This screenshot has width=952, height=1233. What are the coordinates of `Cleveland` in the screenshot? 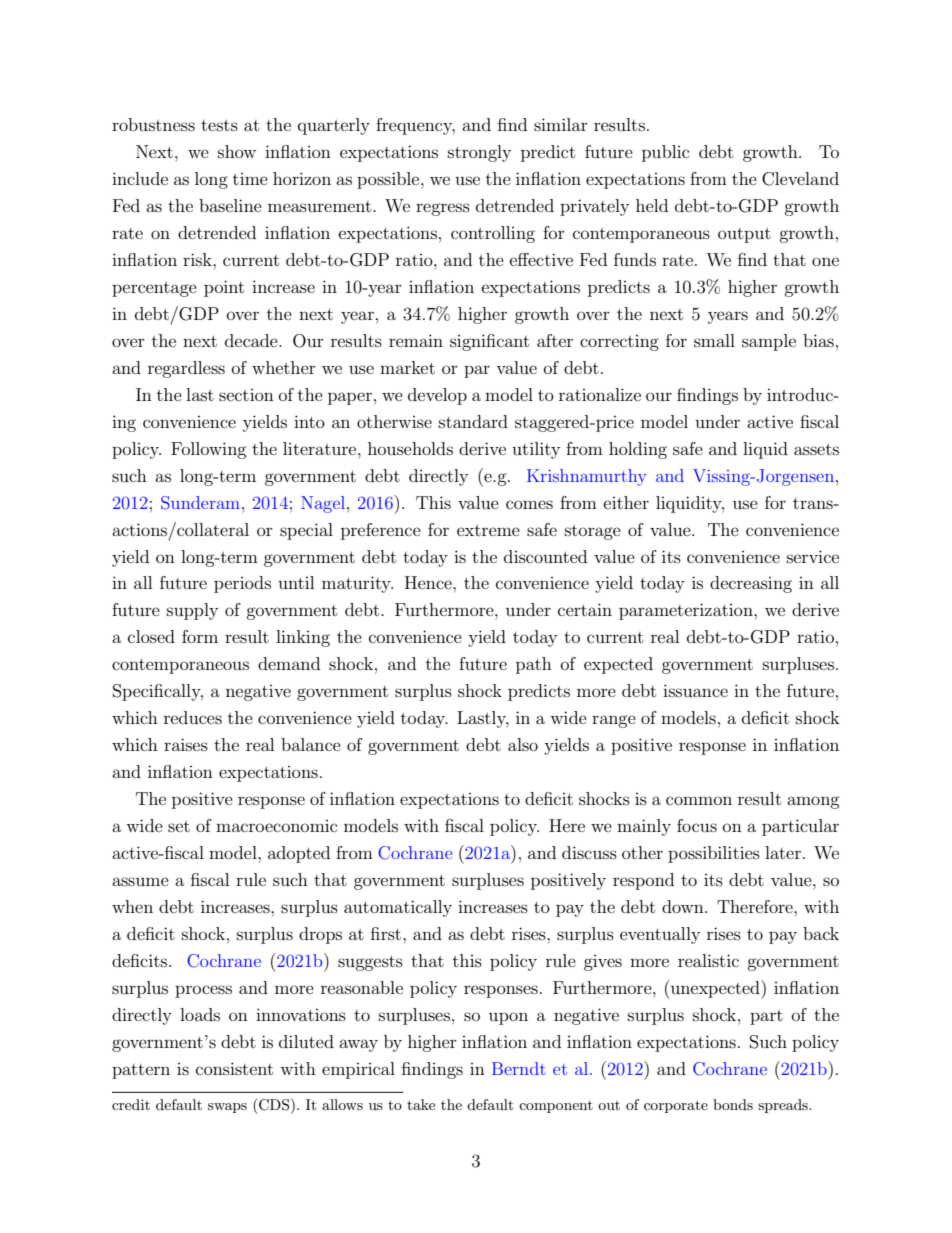 It's located at (800, 179).
